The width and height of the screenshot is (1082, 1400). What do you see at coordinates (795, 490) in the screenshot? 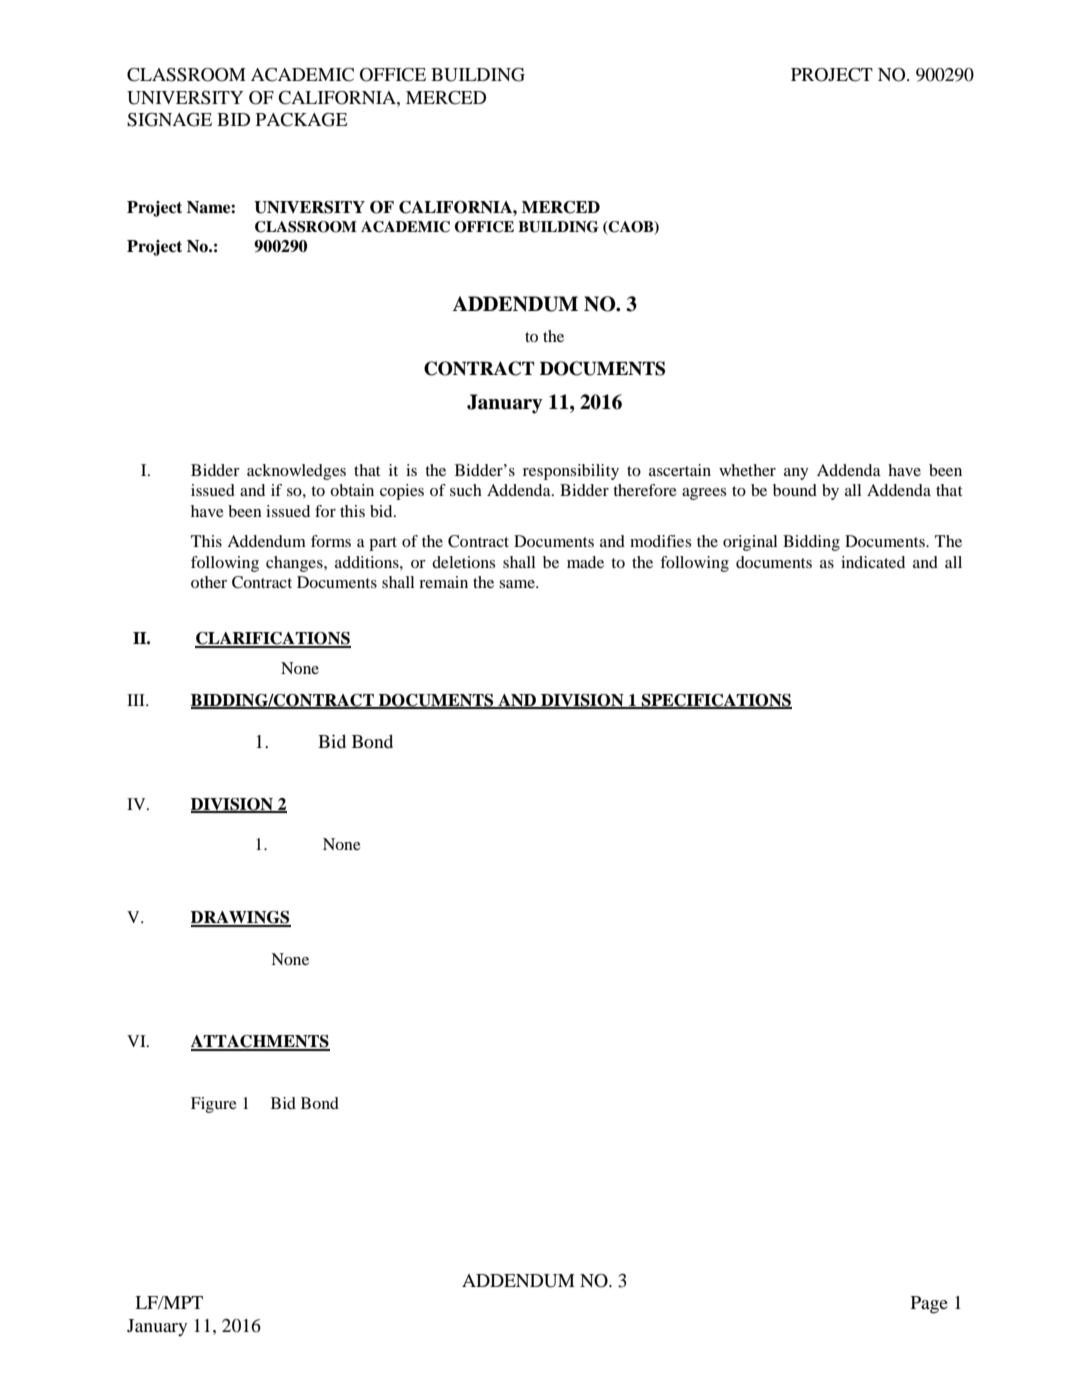
I see `bound` at bounding box center [795, 490].
